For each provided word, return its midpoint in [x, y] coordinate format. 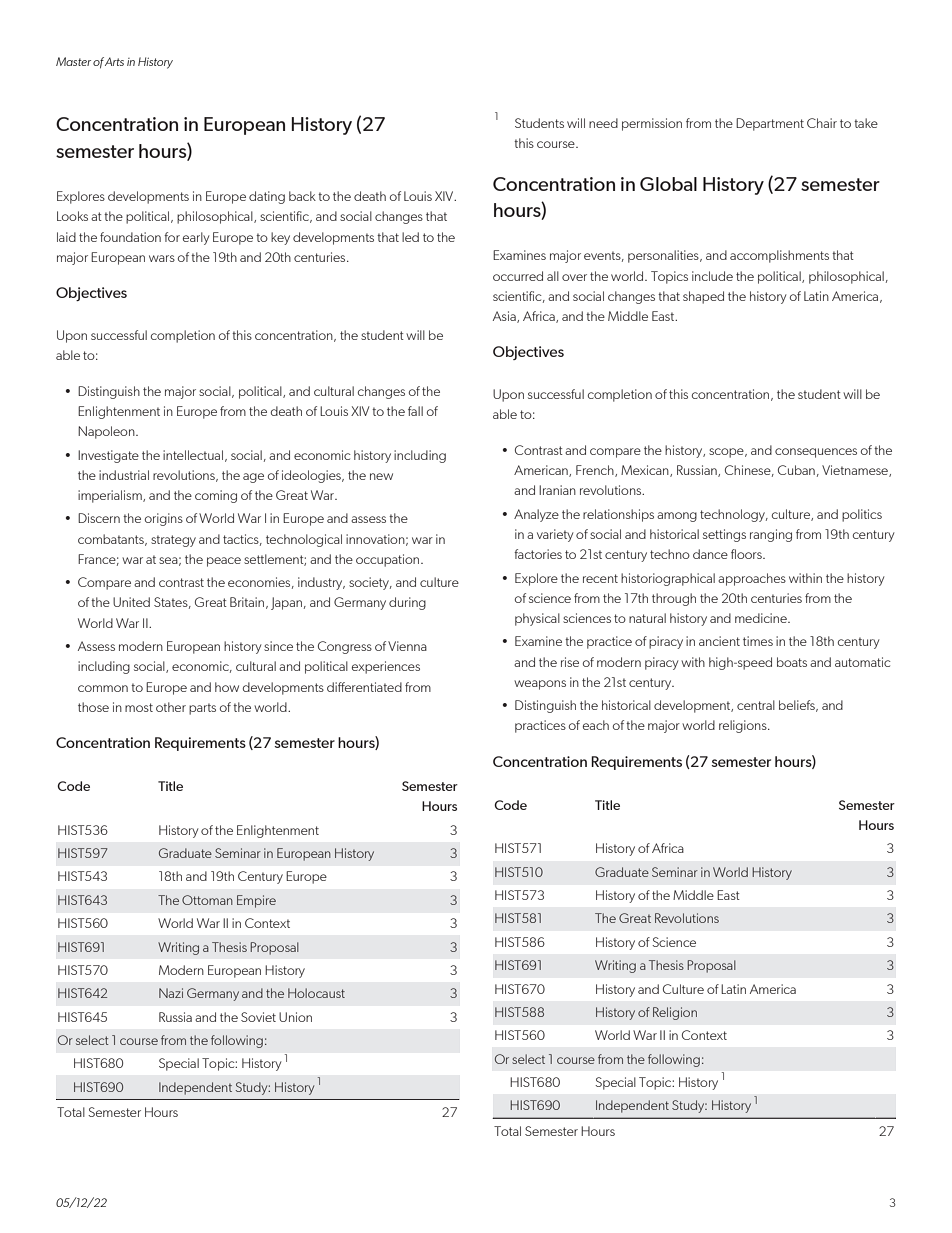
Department [770, 124]
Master [73, 61]
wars [162, 258]
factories [538, 554]
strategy [173, 541]
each [596, 725]
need [603, 123]
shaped [703, 297]
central [756, 705]
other [171, 707]
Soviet [258, 1017]
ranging [771, 535]
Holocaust [316, 993]
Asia [505, 317]
